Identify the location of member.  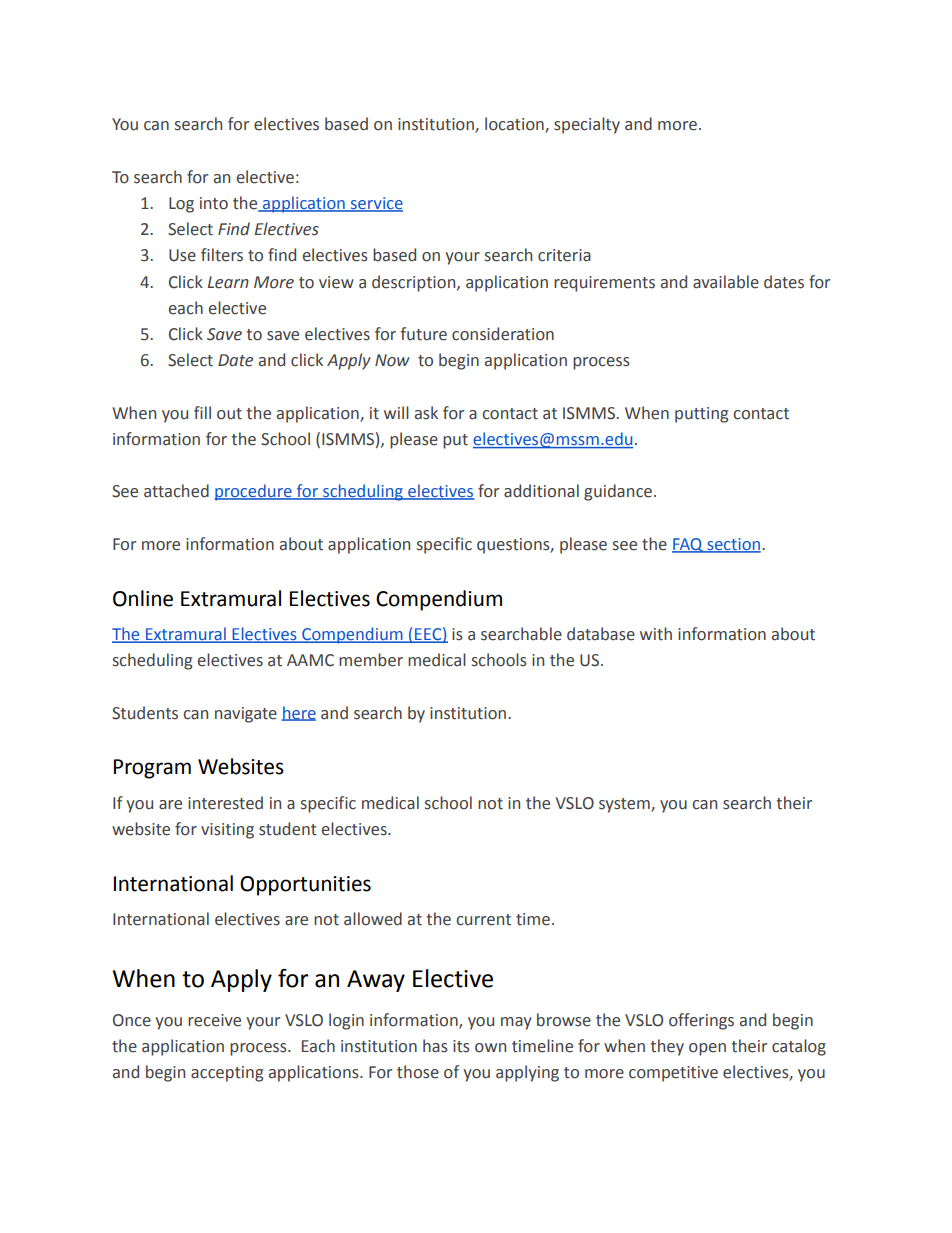
(371, 660).
